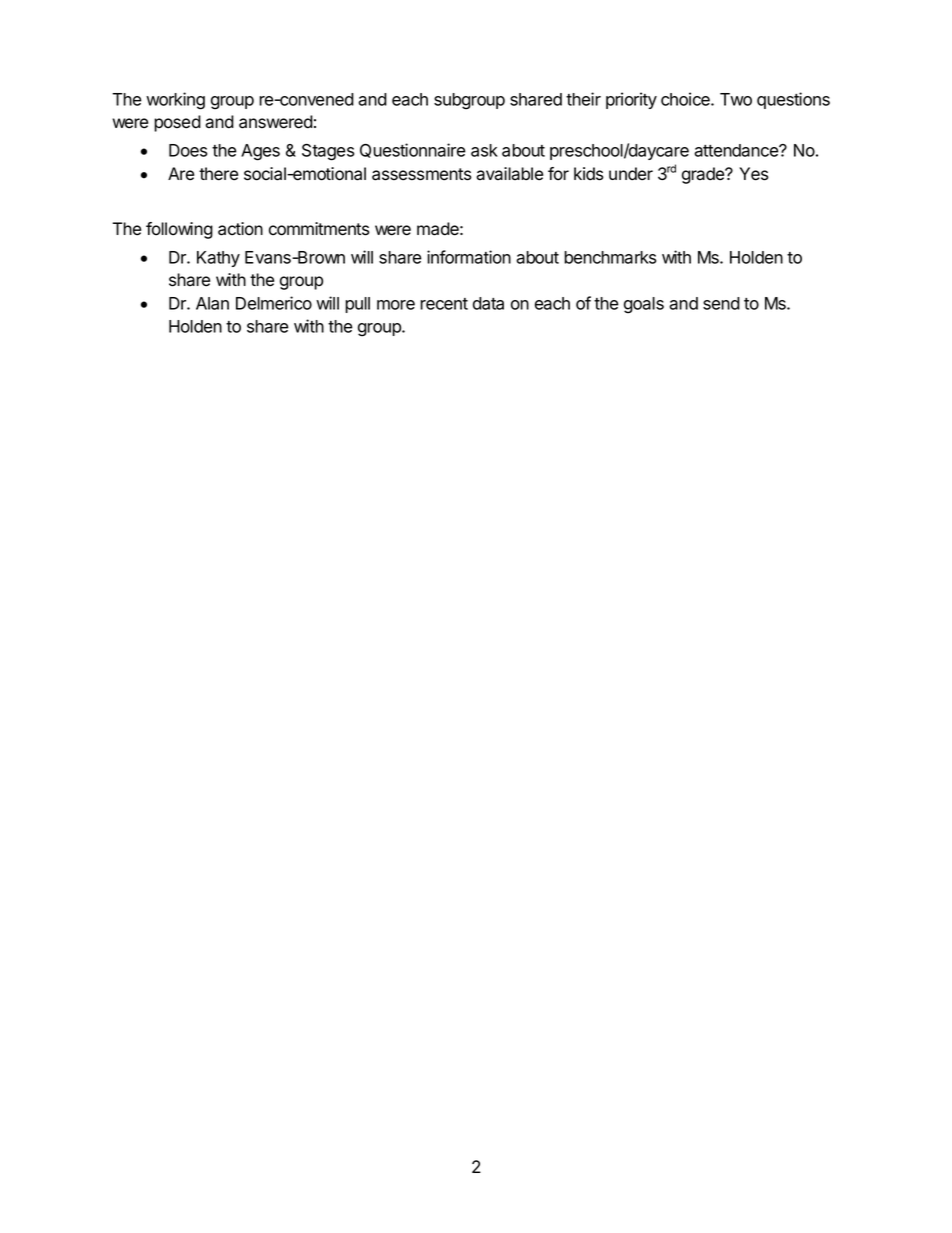 The width and height of the image is (952, 1233). I want to click on attendance, so click(737, 150).
